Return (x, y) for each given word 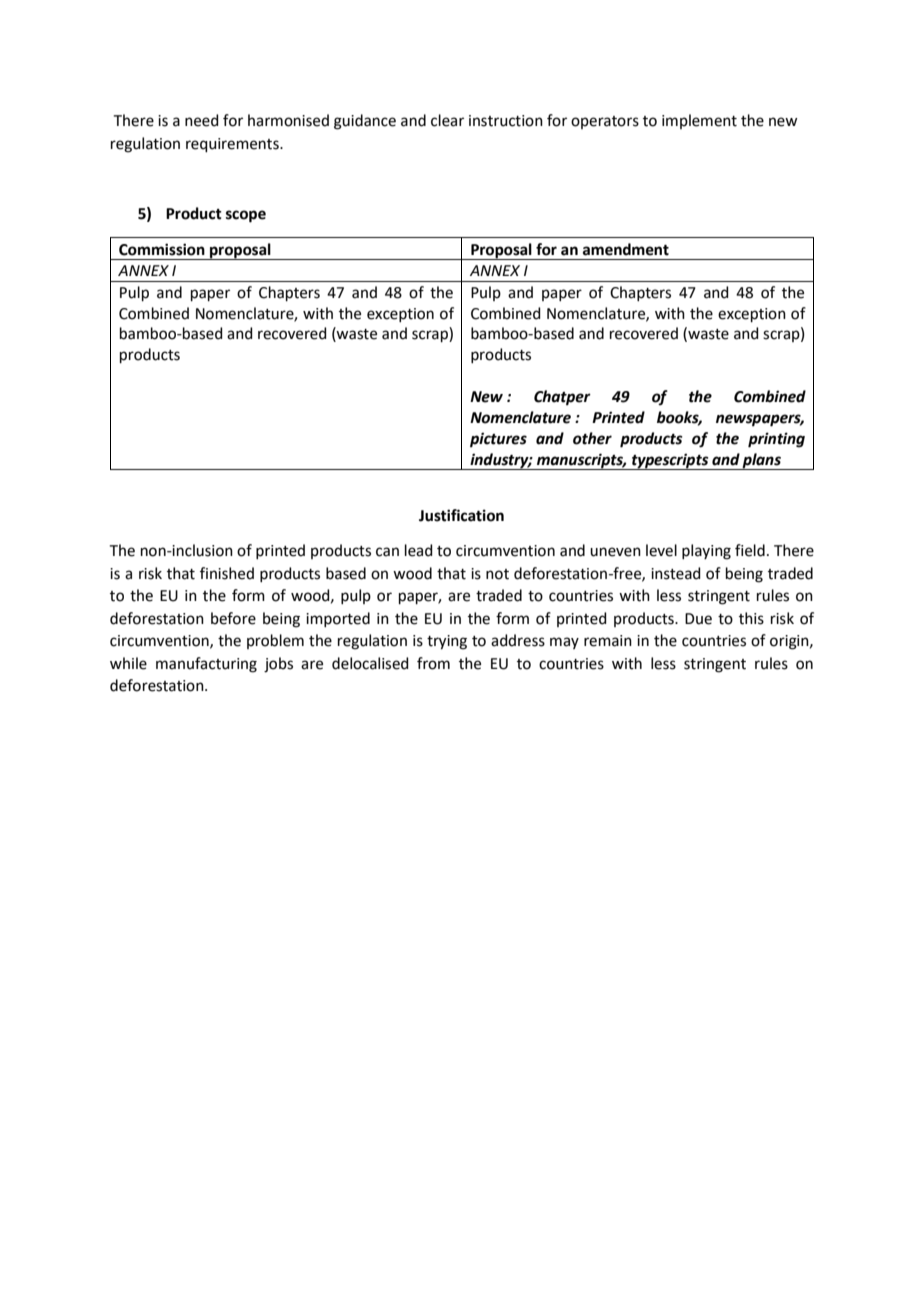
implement (699, 121)
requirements (233, 145)
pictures (498, 440)
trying (447, 642)
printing (776, 440)
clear (447, 120)
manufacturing (206, 665)
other (592, 438)
